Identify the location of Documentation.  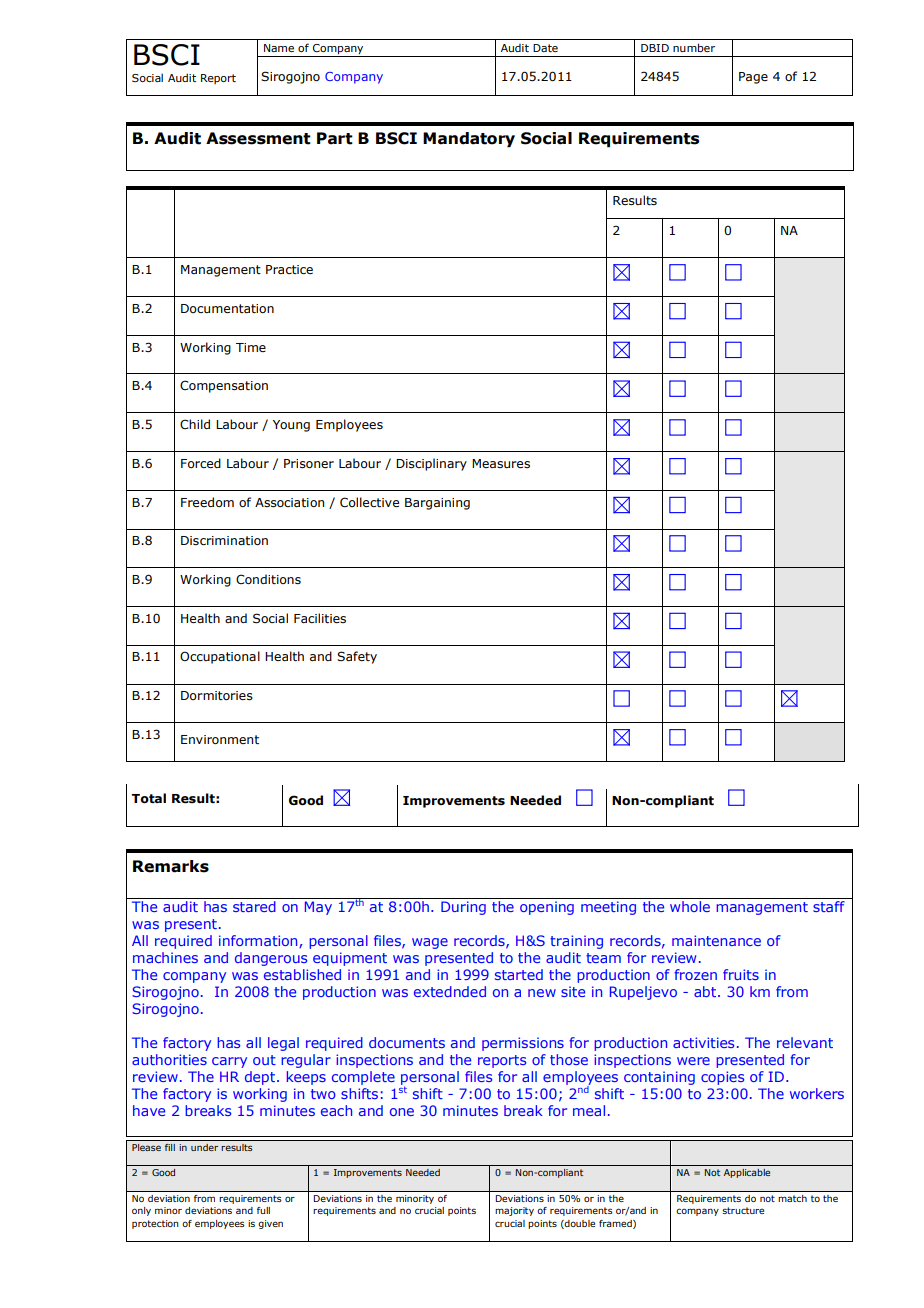
(227, 308).
